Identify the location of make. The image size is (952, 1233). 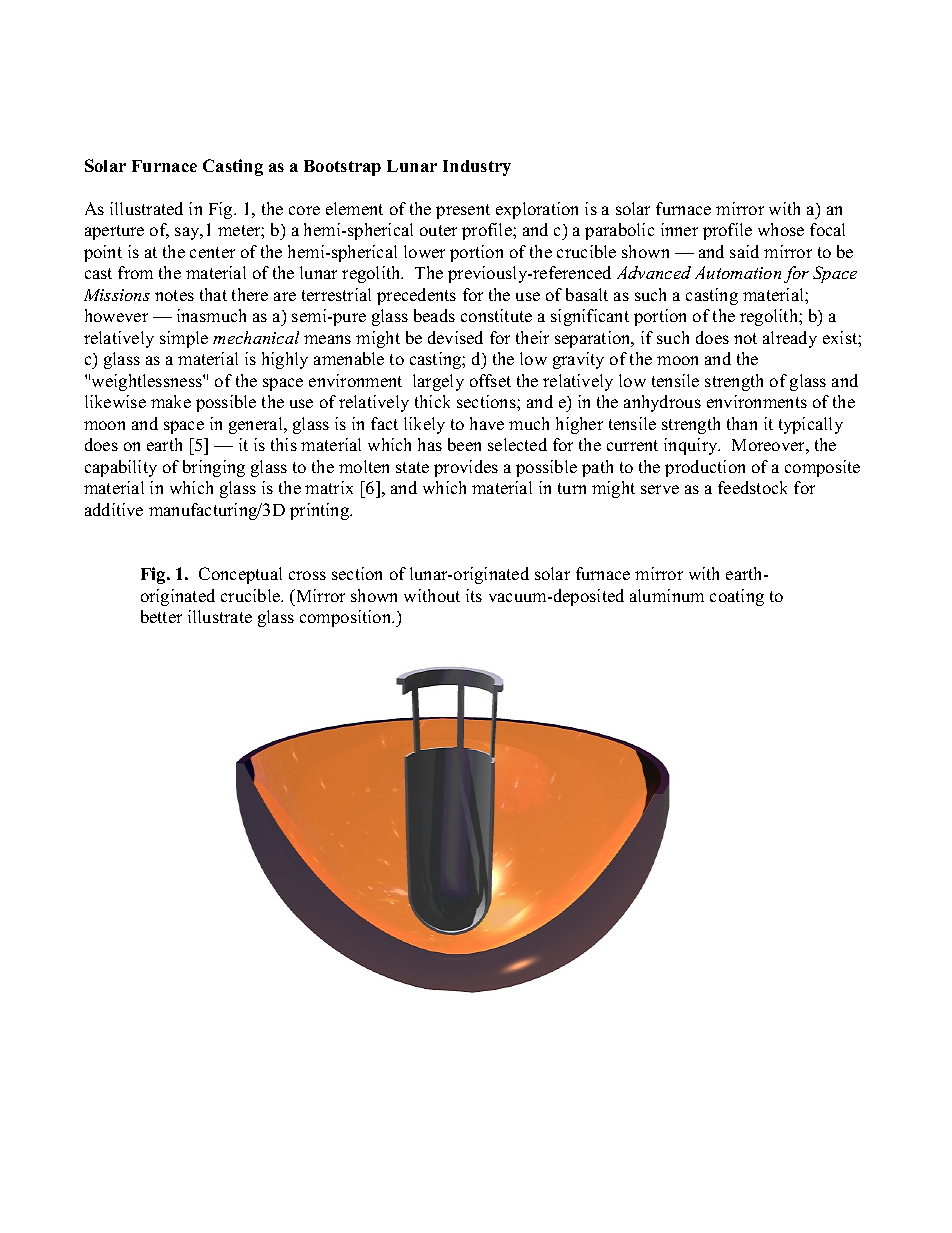
(171, 401).
